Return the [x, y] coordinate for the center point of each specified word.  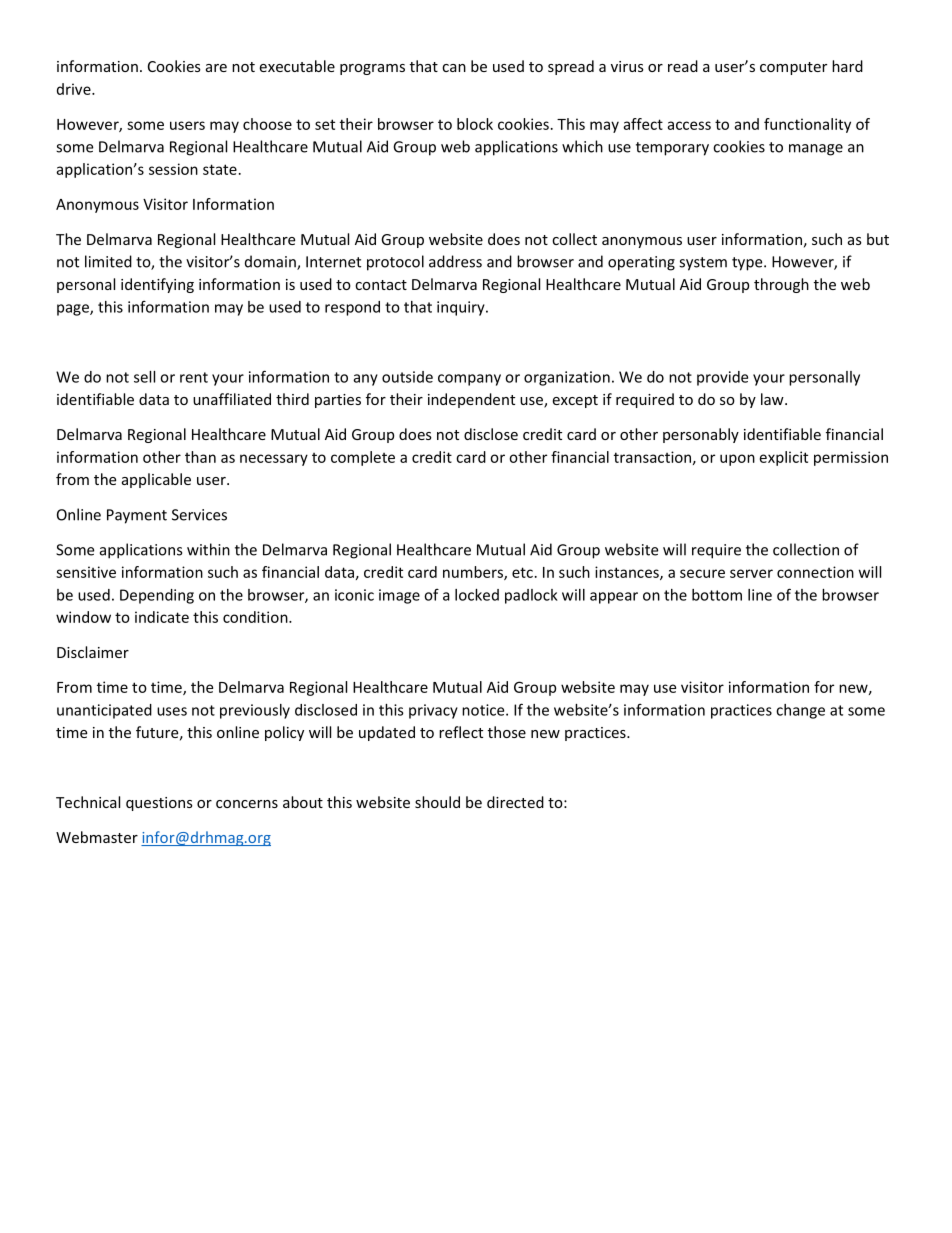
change [800, 711]
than [200, 457]
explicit [784, 458]
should [437, 802]
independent [471, 400]
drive [75, 89]
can [454, 68]
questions [159, 804]
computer [793, 68]
